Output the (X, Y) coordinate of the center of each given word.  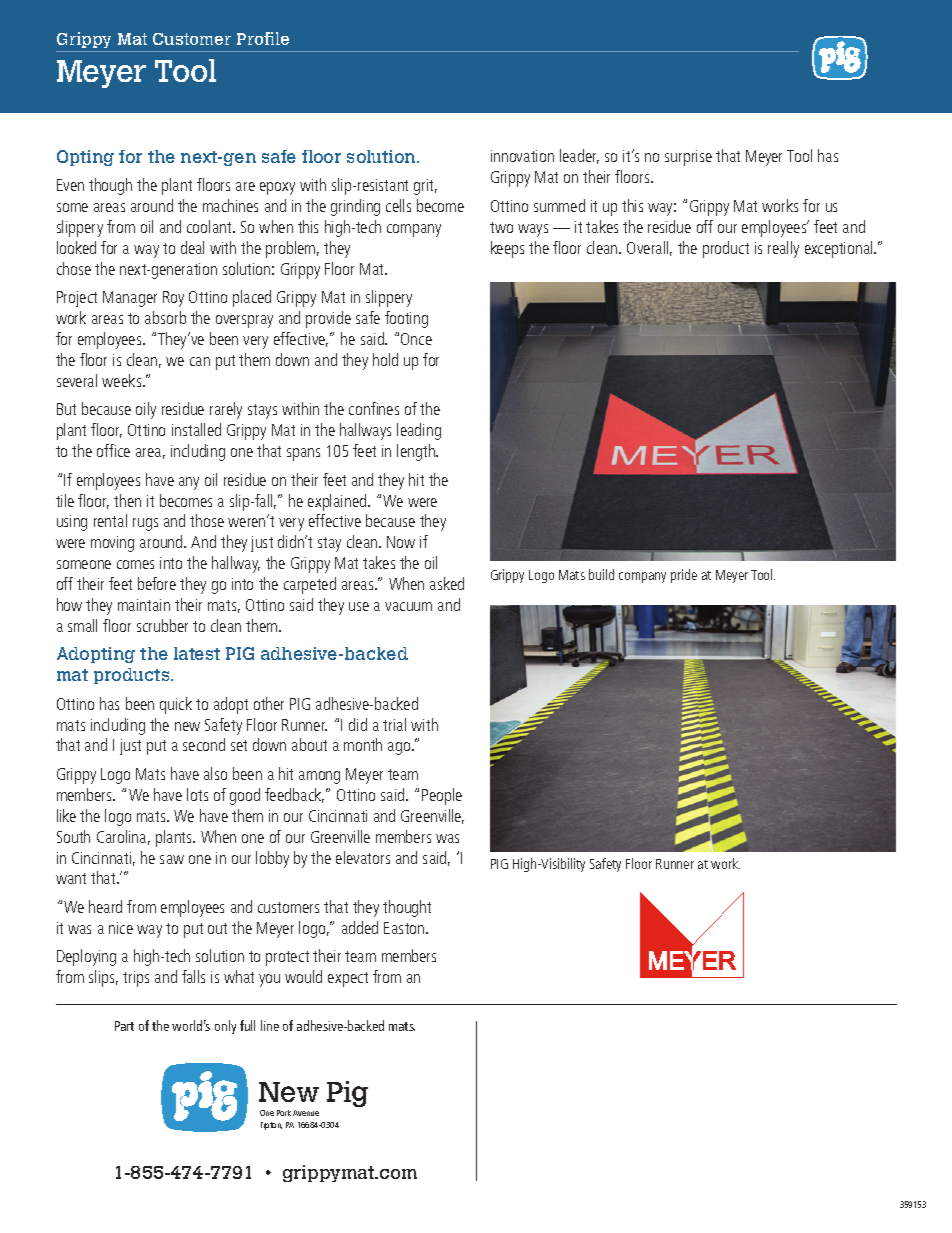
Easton (405, 928)
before (157, 583)
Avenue (306, 1113)
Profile (263, 38)
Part (124, 1026)
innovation (522, 156)
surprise (688, 158)
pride (684, 576)
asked (447, 583)
